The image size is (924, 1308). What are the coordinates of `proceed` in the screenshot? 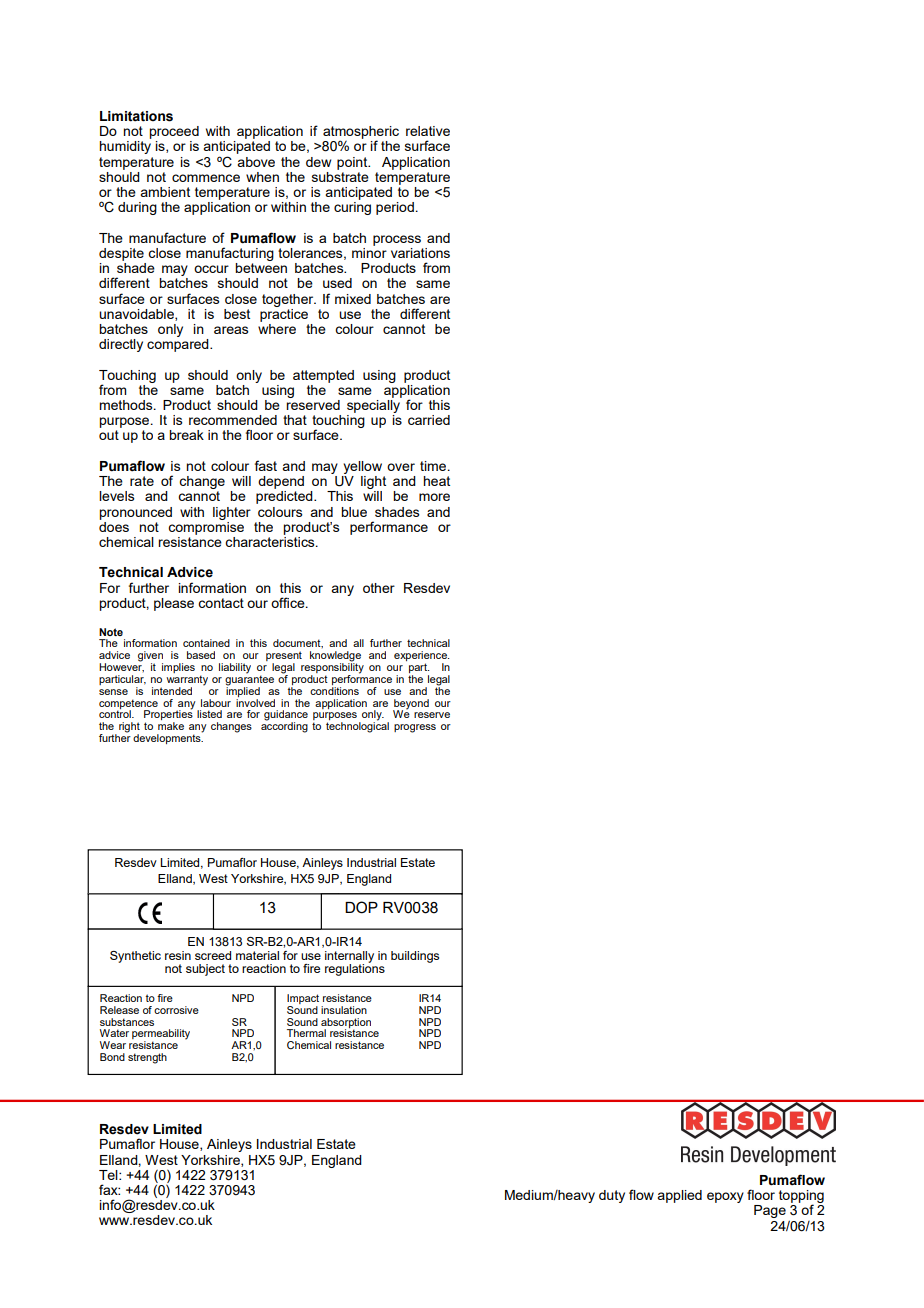 It's located at (174, 132).
